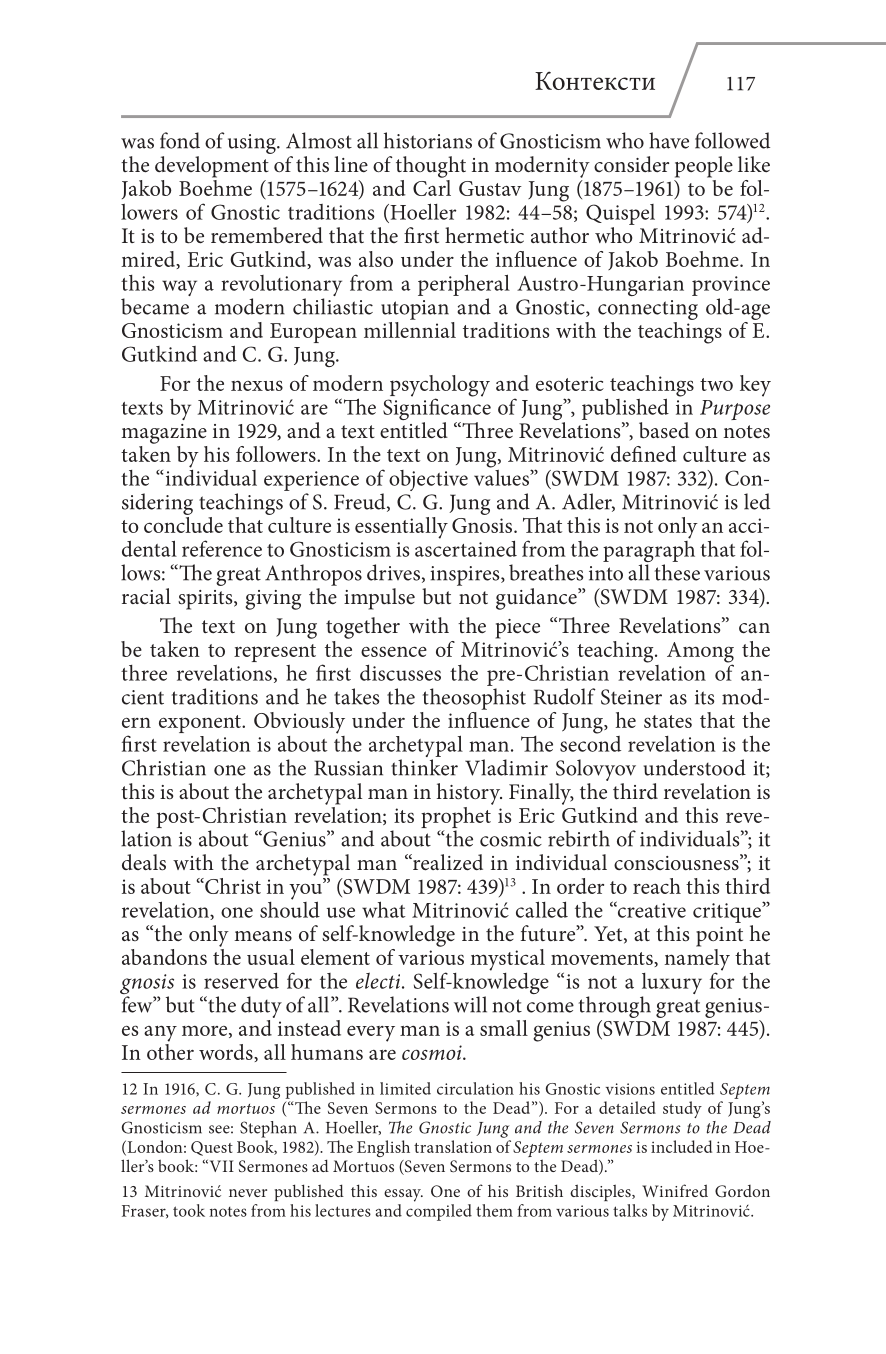  Describe the element at coordinates (649, 551) in the screenshot. I see `paragraph` at that location.
